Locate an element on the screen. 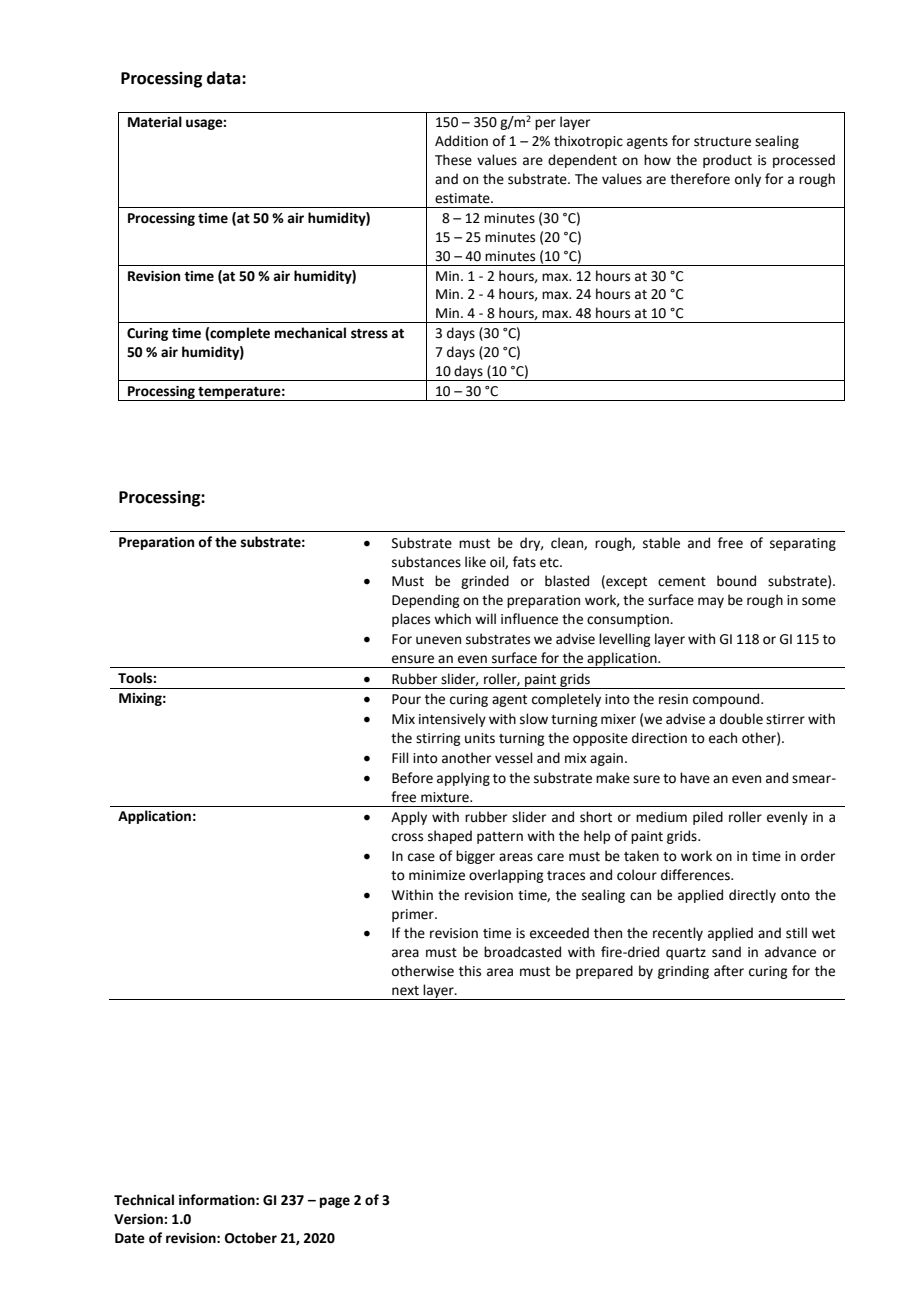 The height and width of the screenshot is (1308, 924). structure is located at coordinates (722, 142).
